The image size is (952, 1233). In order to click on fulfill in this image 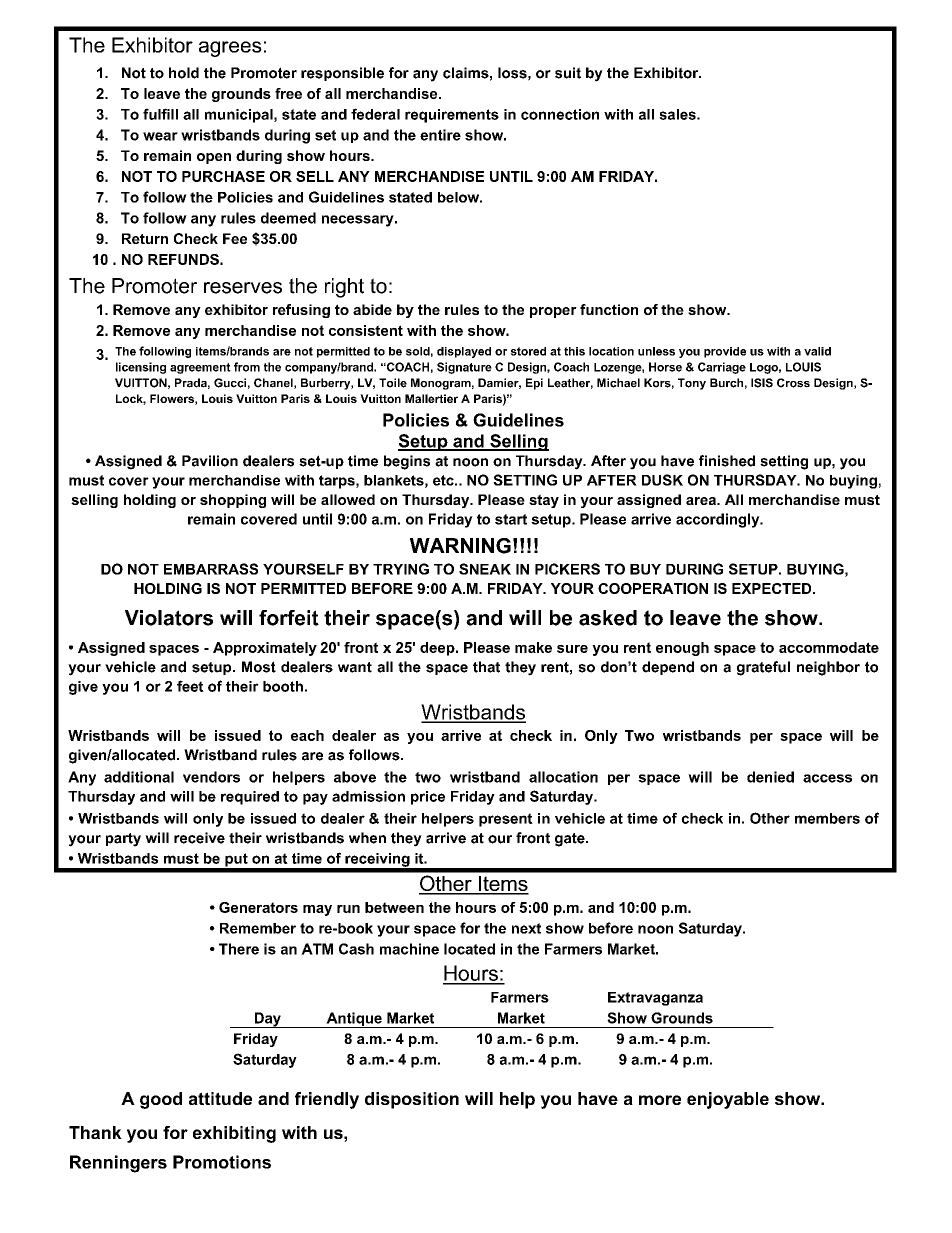, I will do `click(160, 114)`.
